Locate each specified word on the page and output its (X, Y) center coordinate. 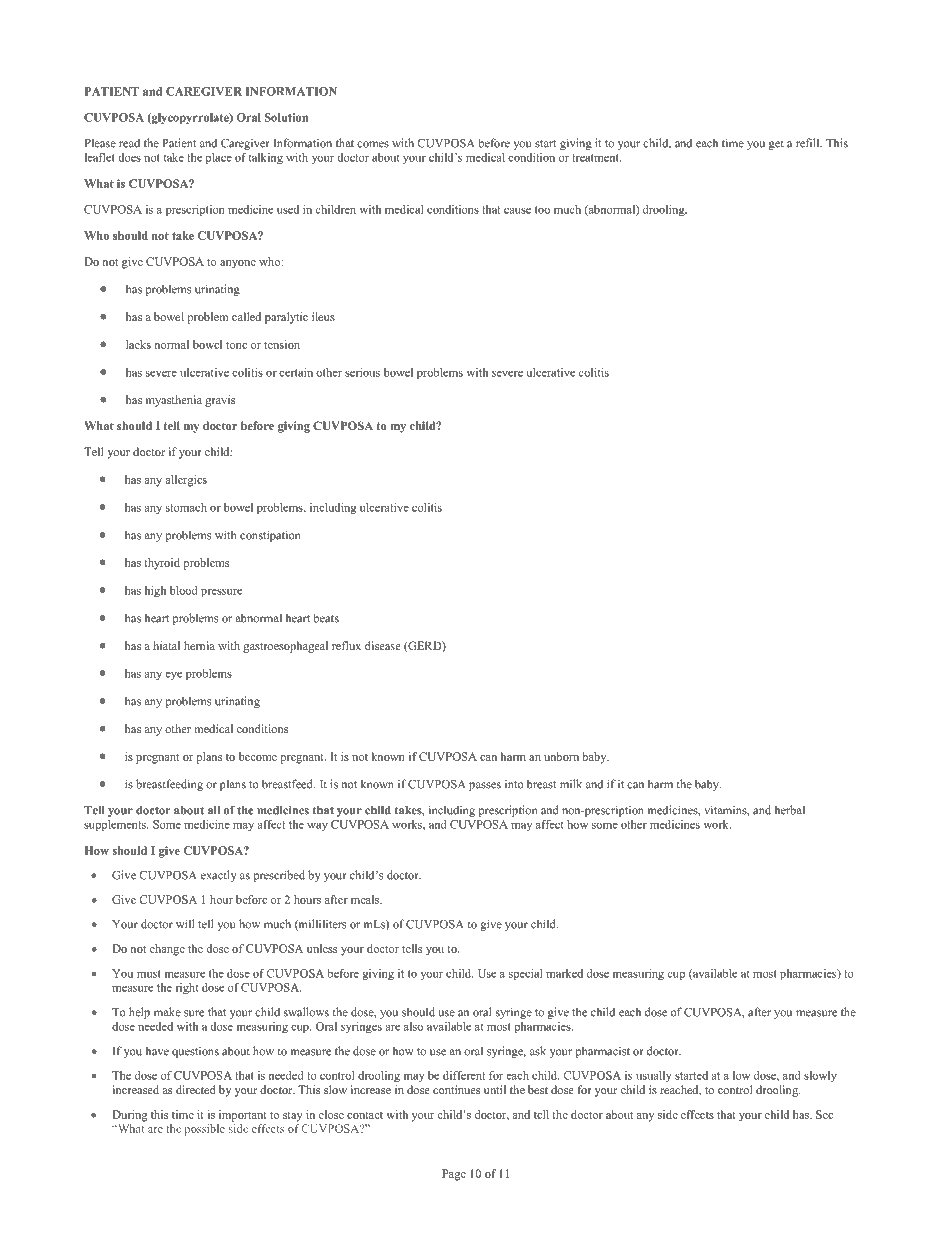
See (824, 1114)
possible (205, 1130)
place (218, 158)
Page (454, 1175)
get (776, 145)
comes (373, 144)
